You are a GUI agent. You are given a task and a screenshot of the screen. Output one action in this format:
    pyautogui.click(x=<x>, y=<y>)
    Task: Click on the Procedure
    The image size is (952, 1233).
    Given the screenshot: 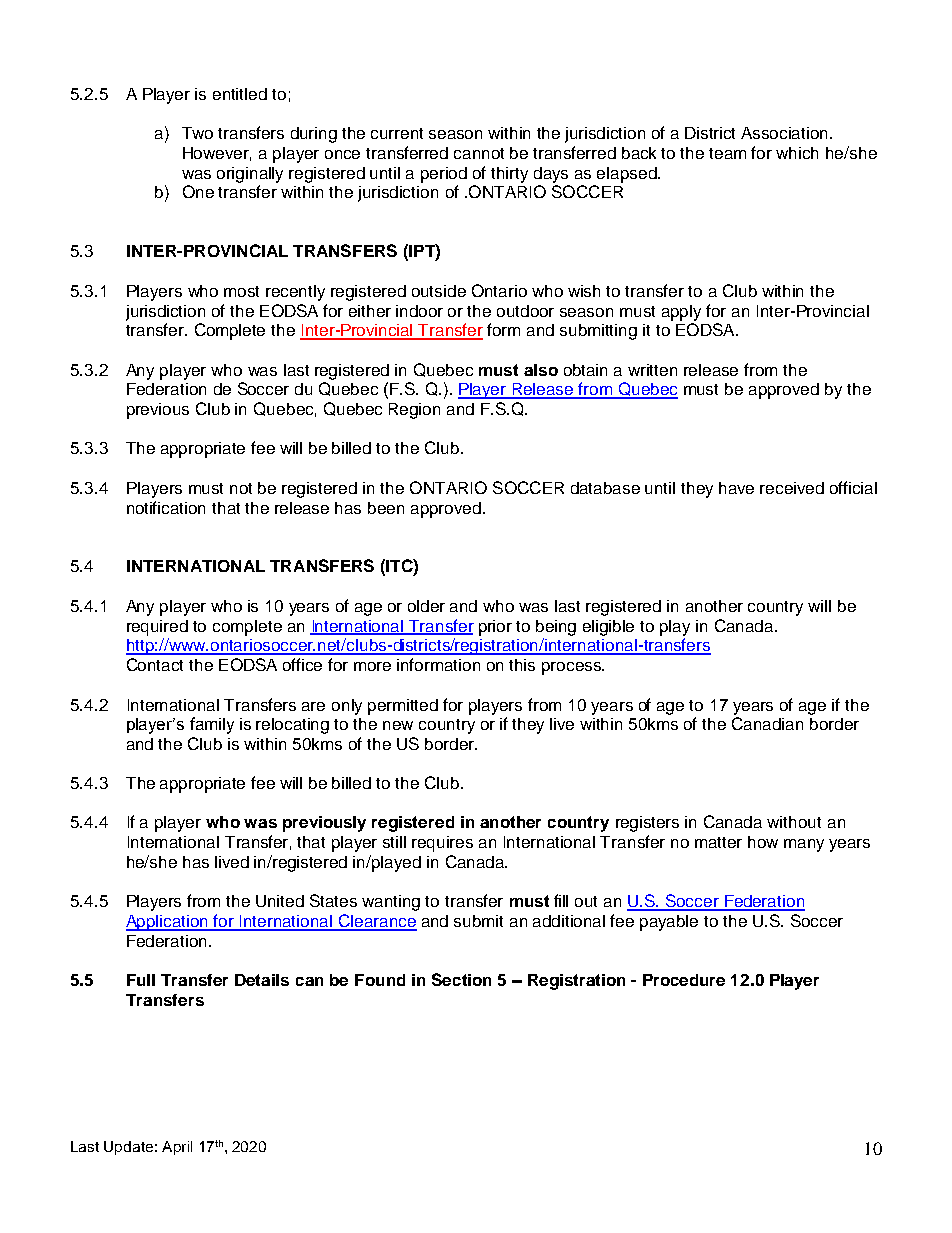 What is the action you would take?
    pyautogui.click(x=684, y=980)
